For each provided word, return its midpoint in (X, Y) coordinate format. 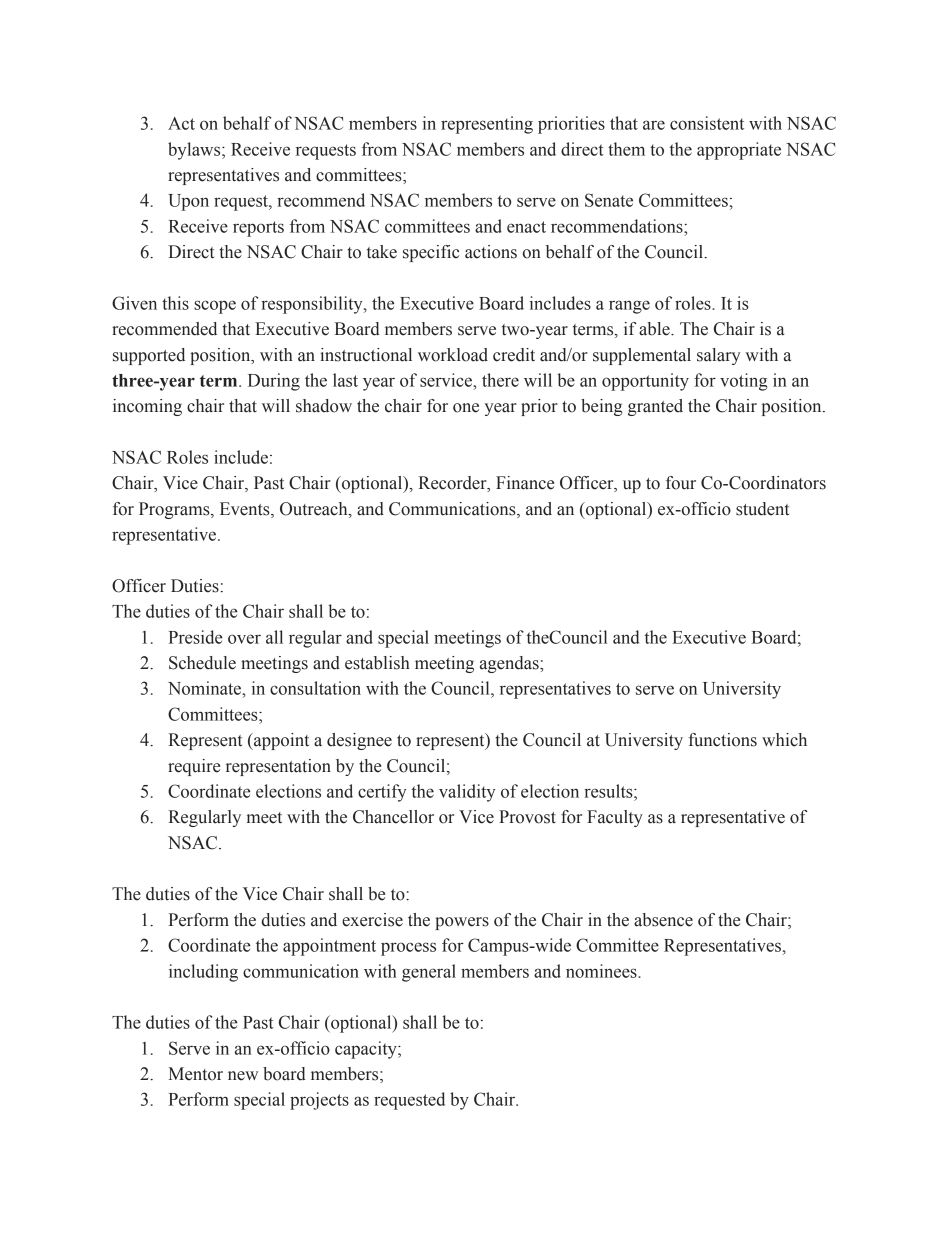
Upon (188, 202)
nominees (602, 971)
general (429, 973)
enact (526, 227)
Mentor (195, 1074)
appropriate (739, 151)
